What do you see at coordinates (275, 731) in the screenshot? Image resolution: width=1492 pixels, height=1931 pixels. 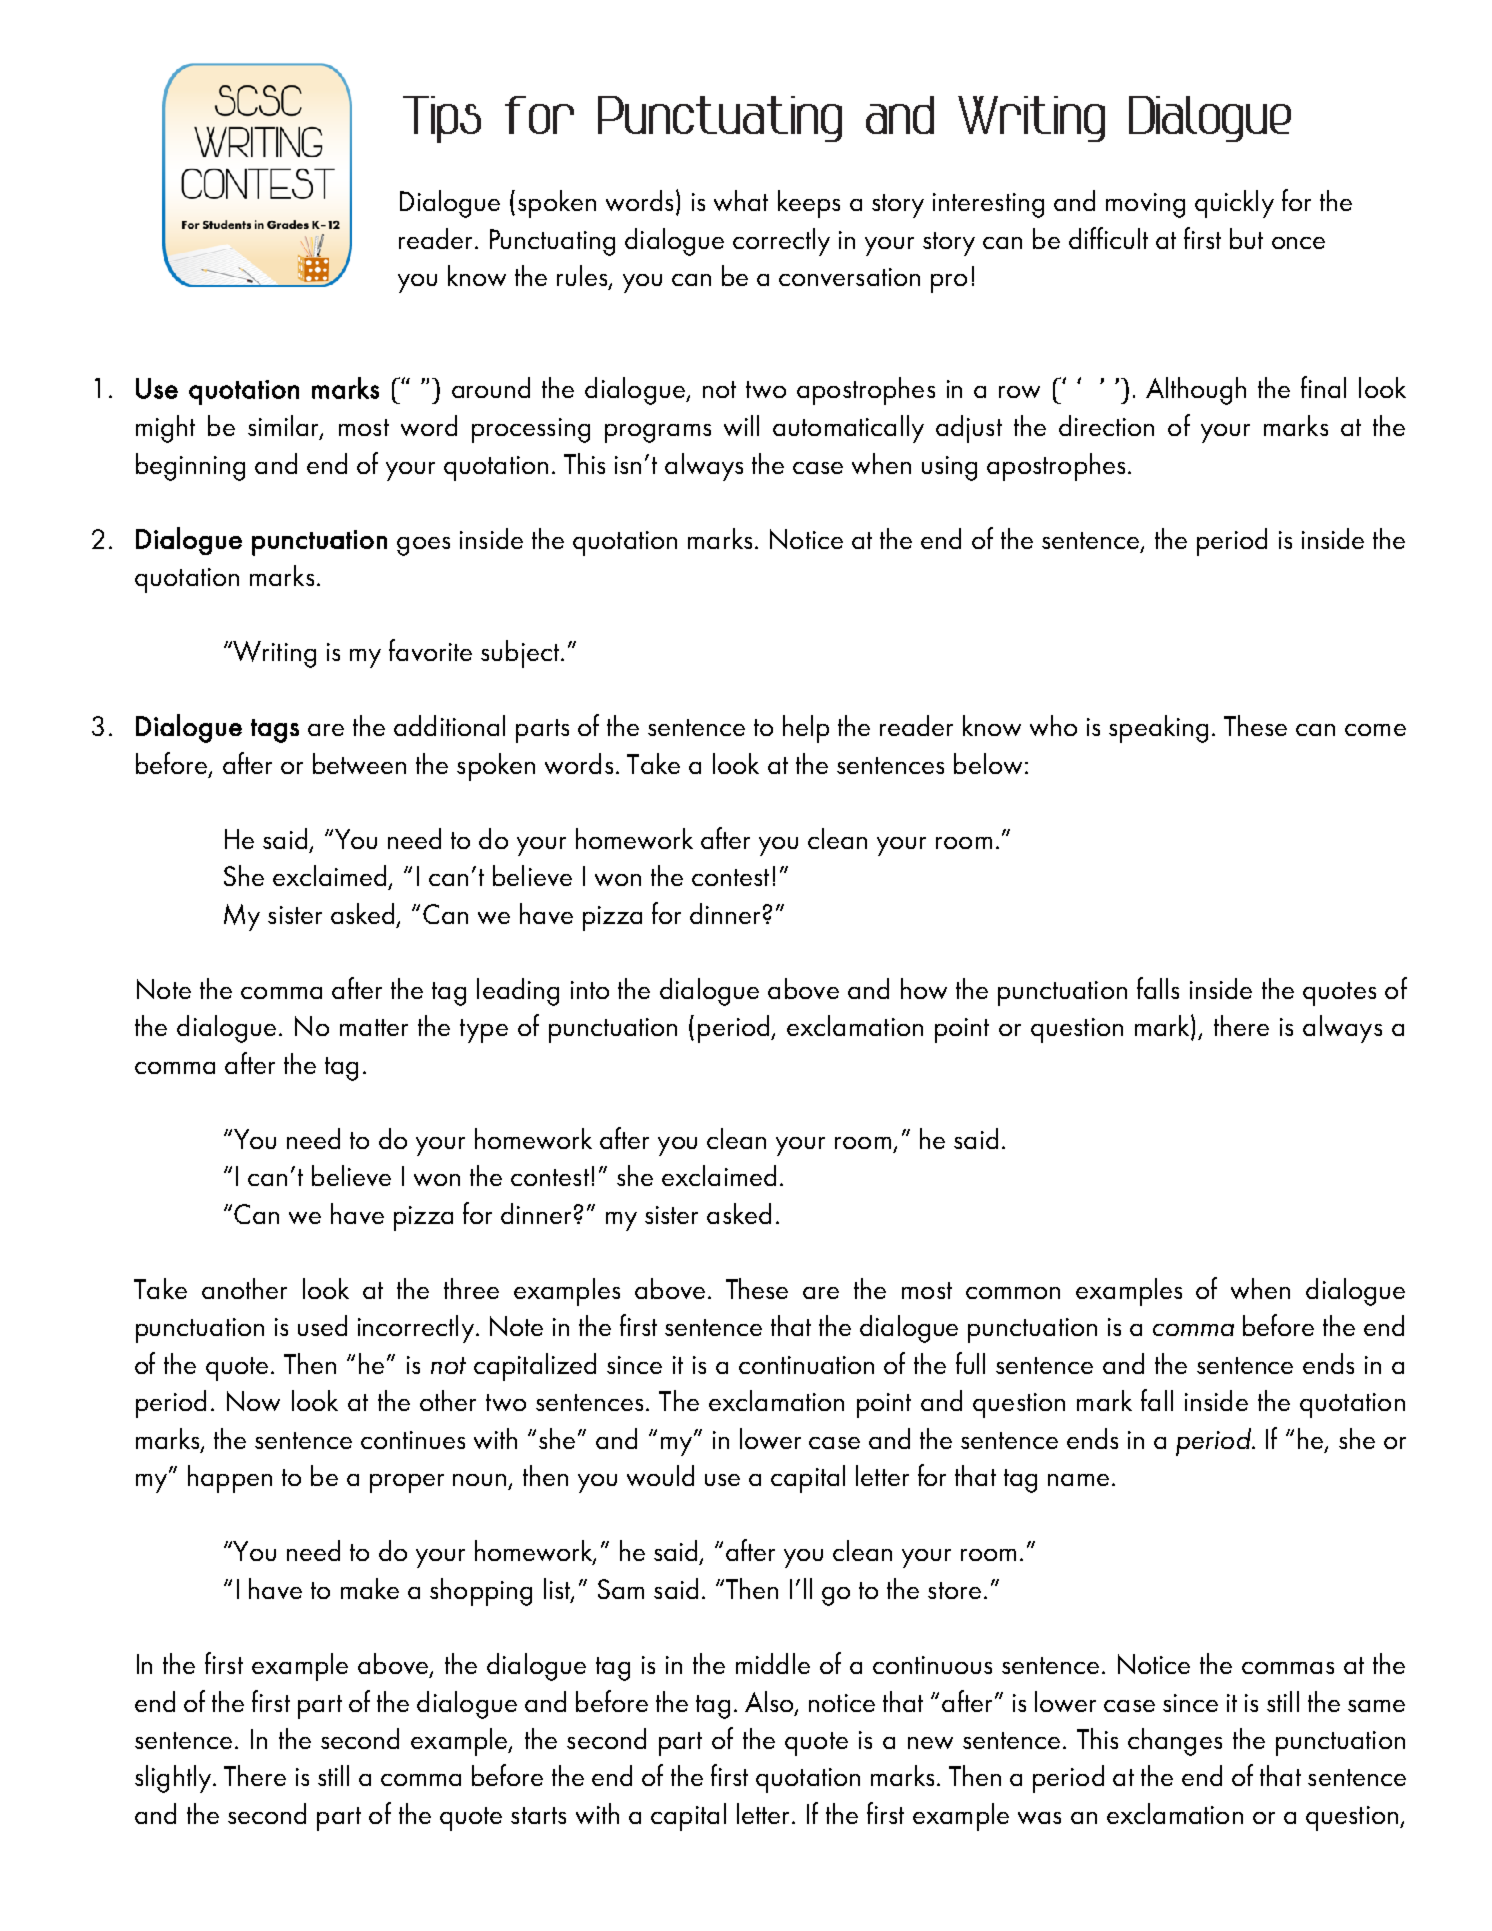 I see `tags` at bounding box center [275, 731].
